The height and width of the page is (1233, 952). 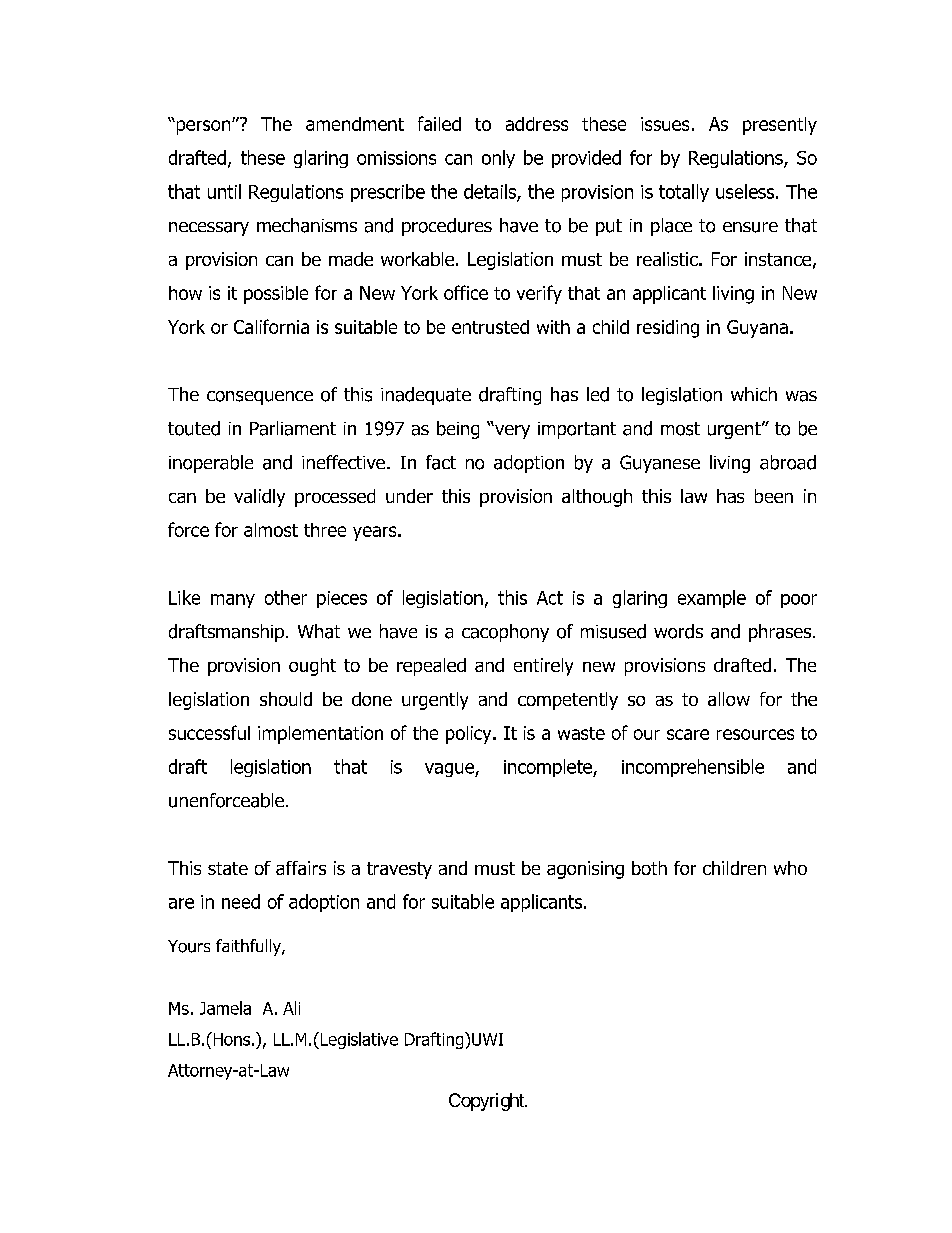 What do you see at coordinates (233, 601) in the page?
I see `many` at bounding box center [233, 601].
